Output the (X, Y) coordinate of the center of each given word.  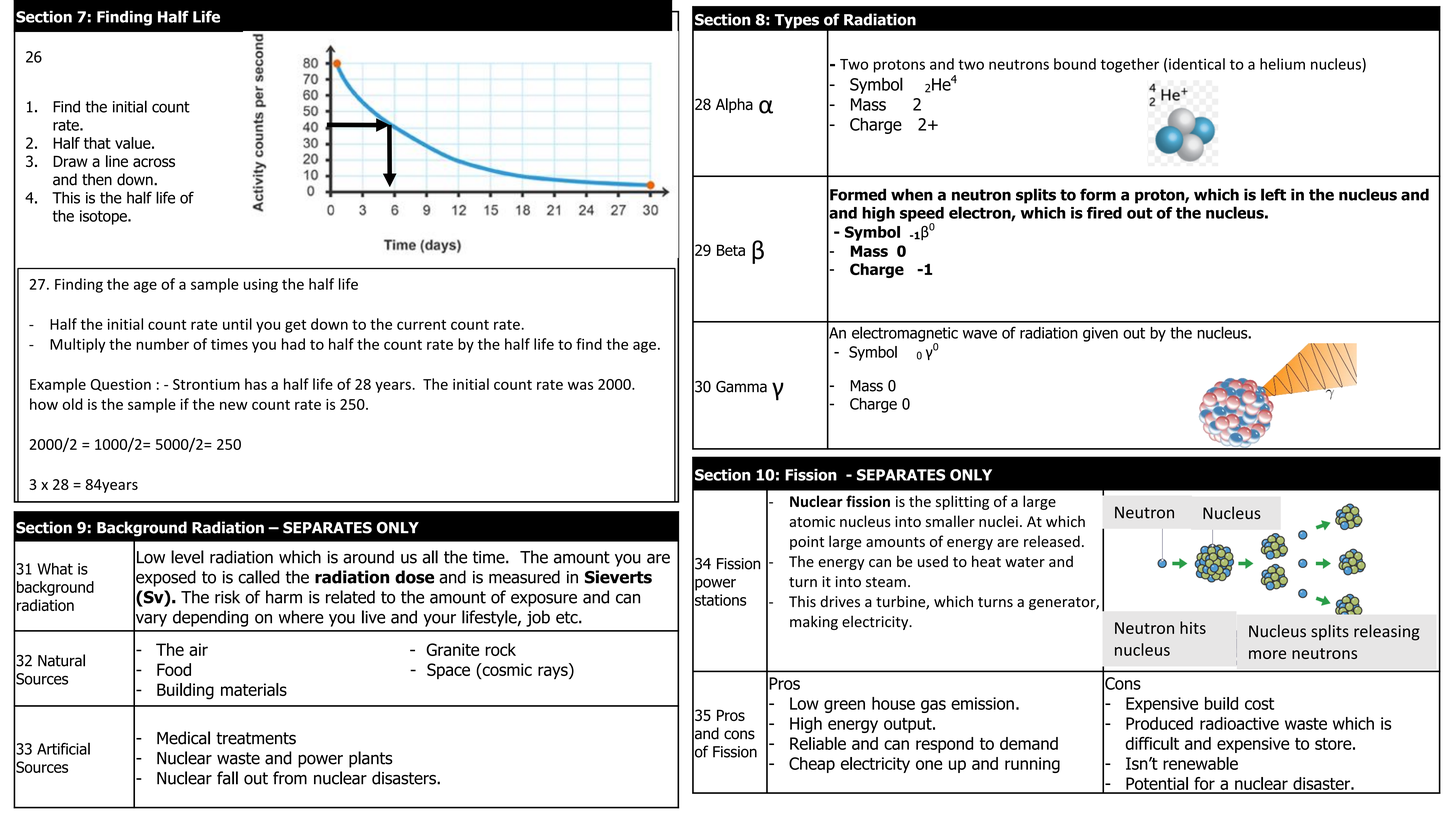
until (237, 324)
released (1052, 541)
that (97, 143)
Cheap (812, 765)
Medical (183, 738)
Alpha (734, 105)
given (1100, 334)
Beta (731, 250)
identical (1197, 64)
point (807, 543)
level (187, 557)
